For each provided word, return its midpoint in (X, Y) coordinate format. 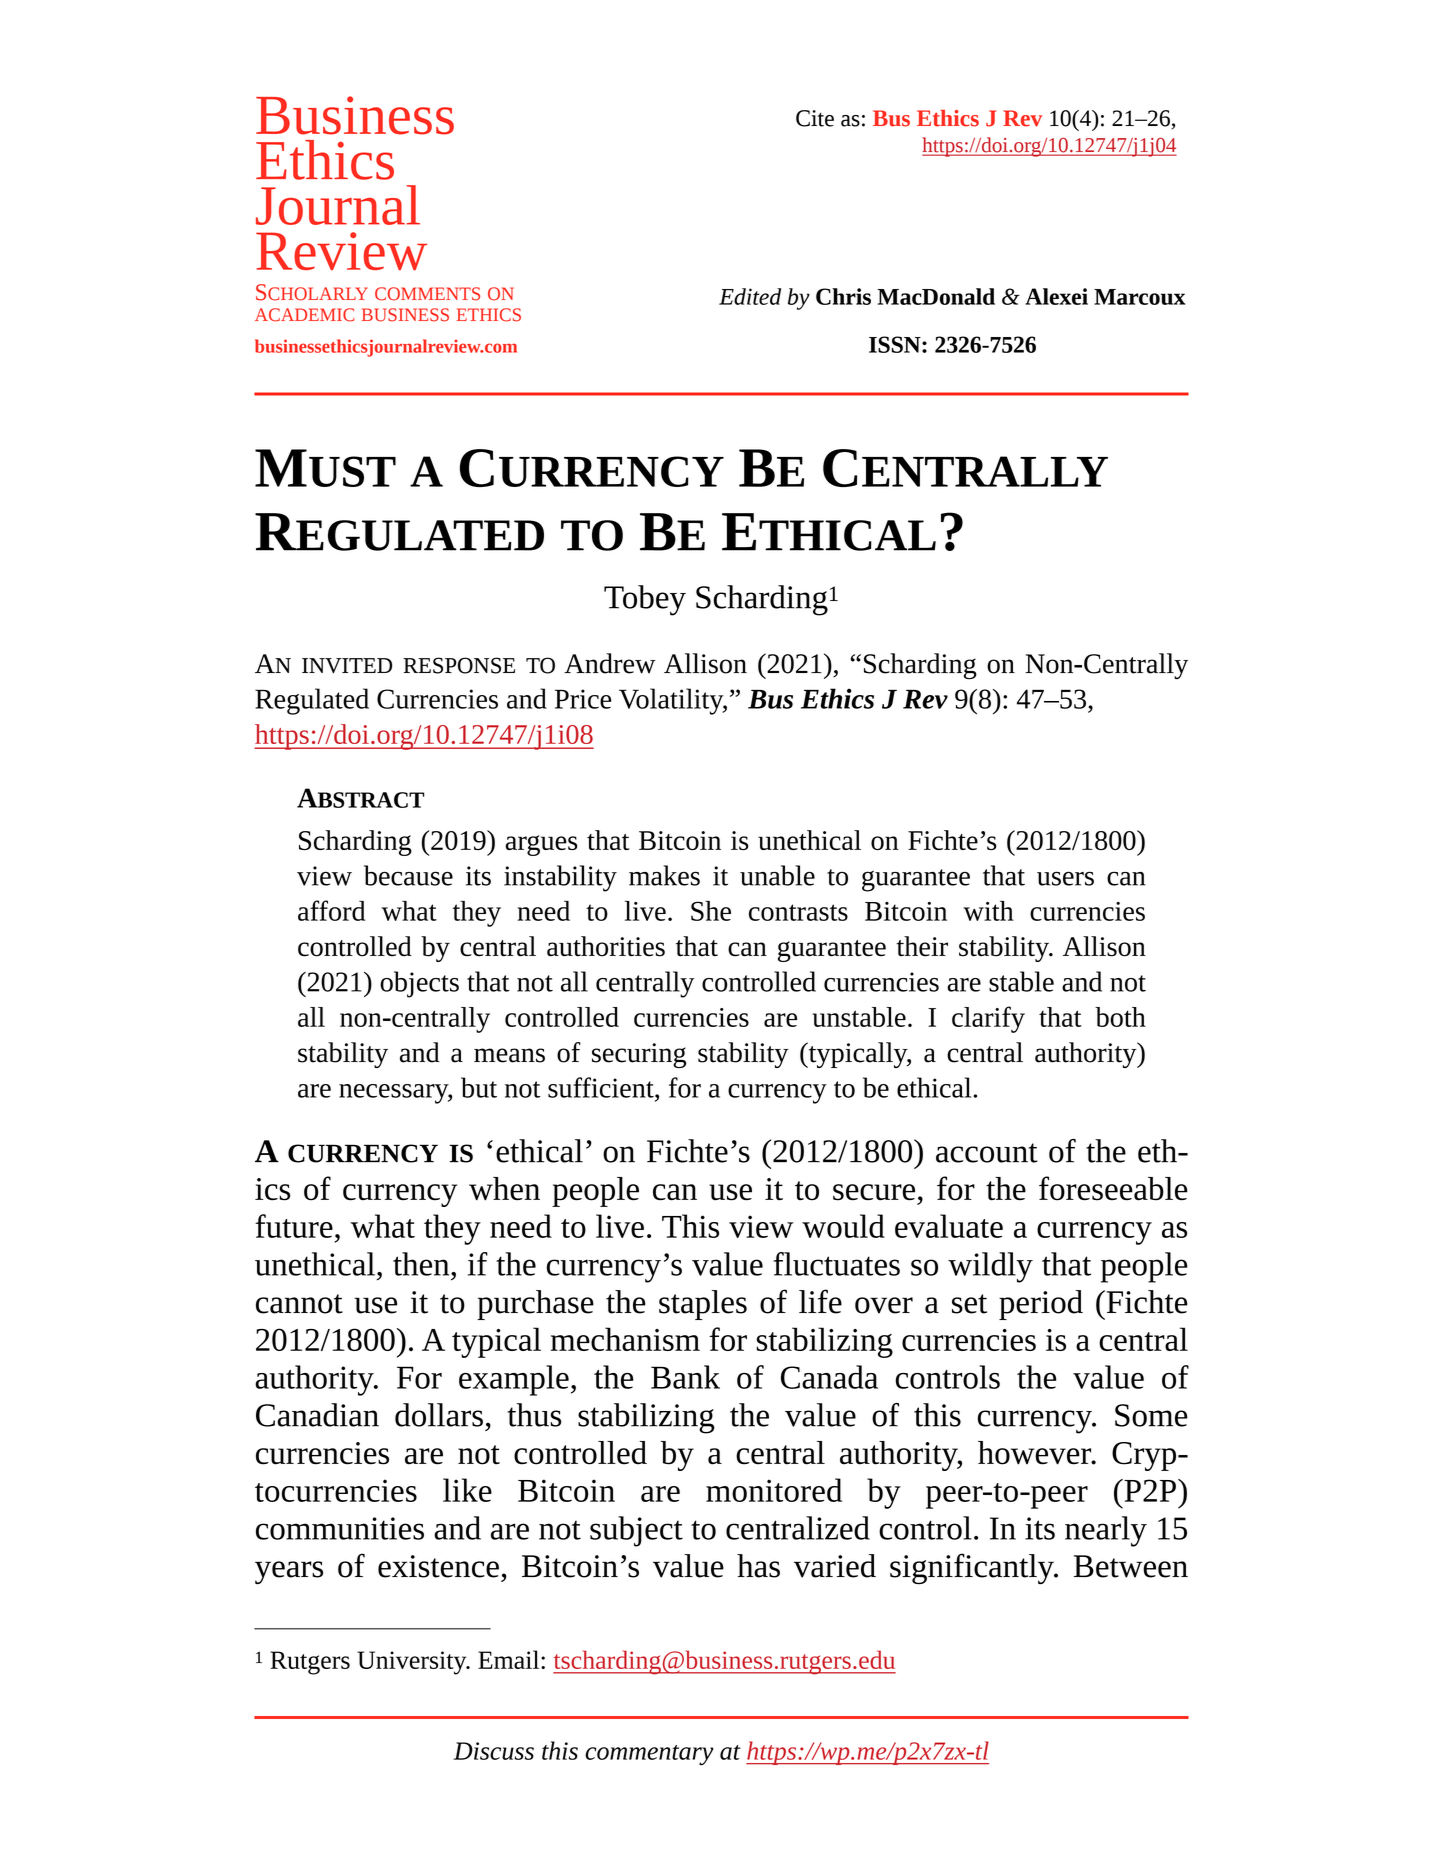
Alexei (1056, 296)
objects (419, 984)
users (1065, 878)
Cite (815, 118)
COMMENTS (427, 294)
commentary (649, 1755)
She (711, 911)
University (413, 1663)
